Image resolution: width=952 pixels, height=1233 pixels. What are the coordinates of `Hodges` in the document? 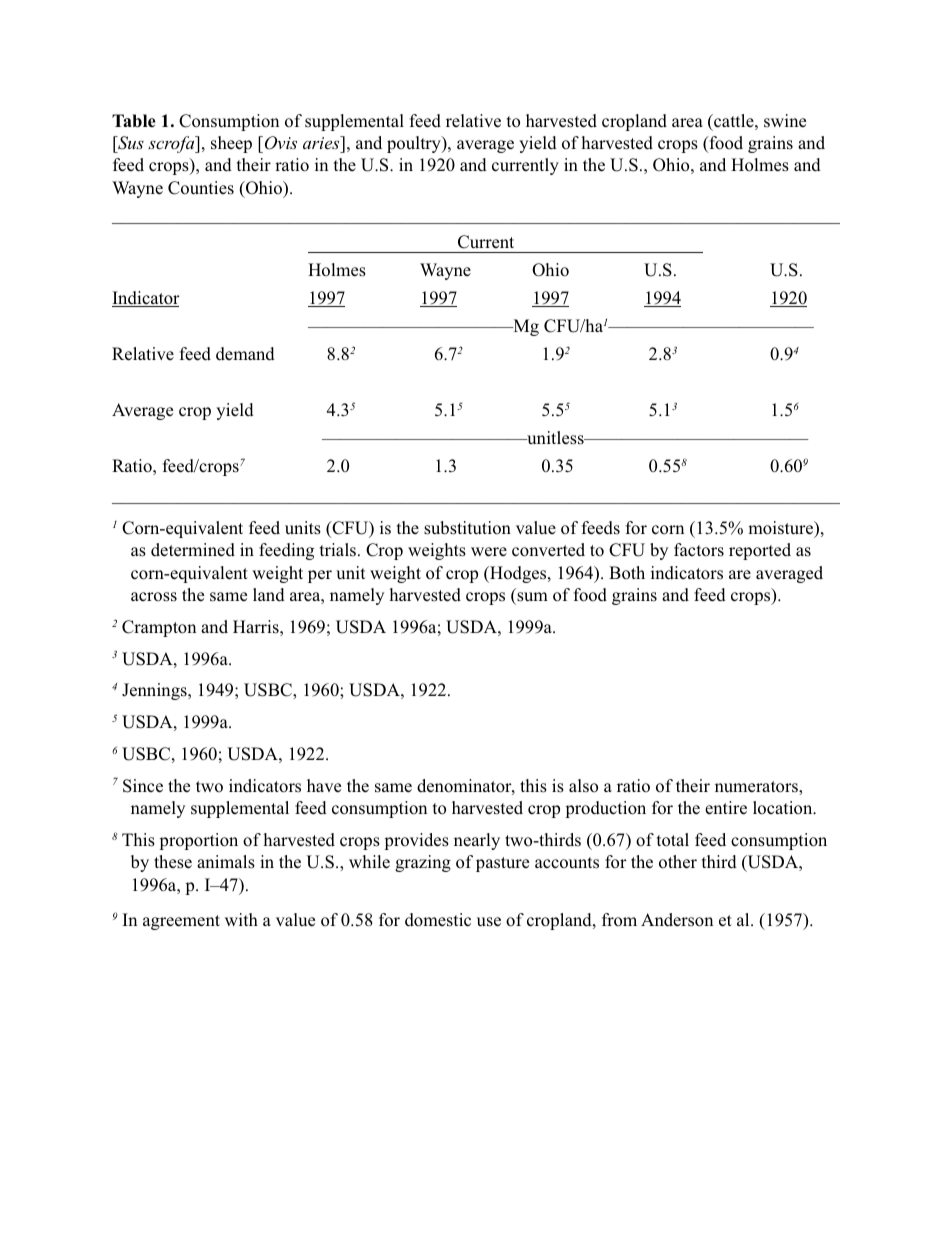 It's located at (518, 574).
